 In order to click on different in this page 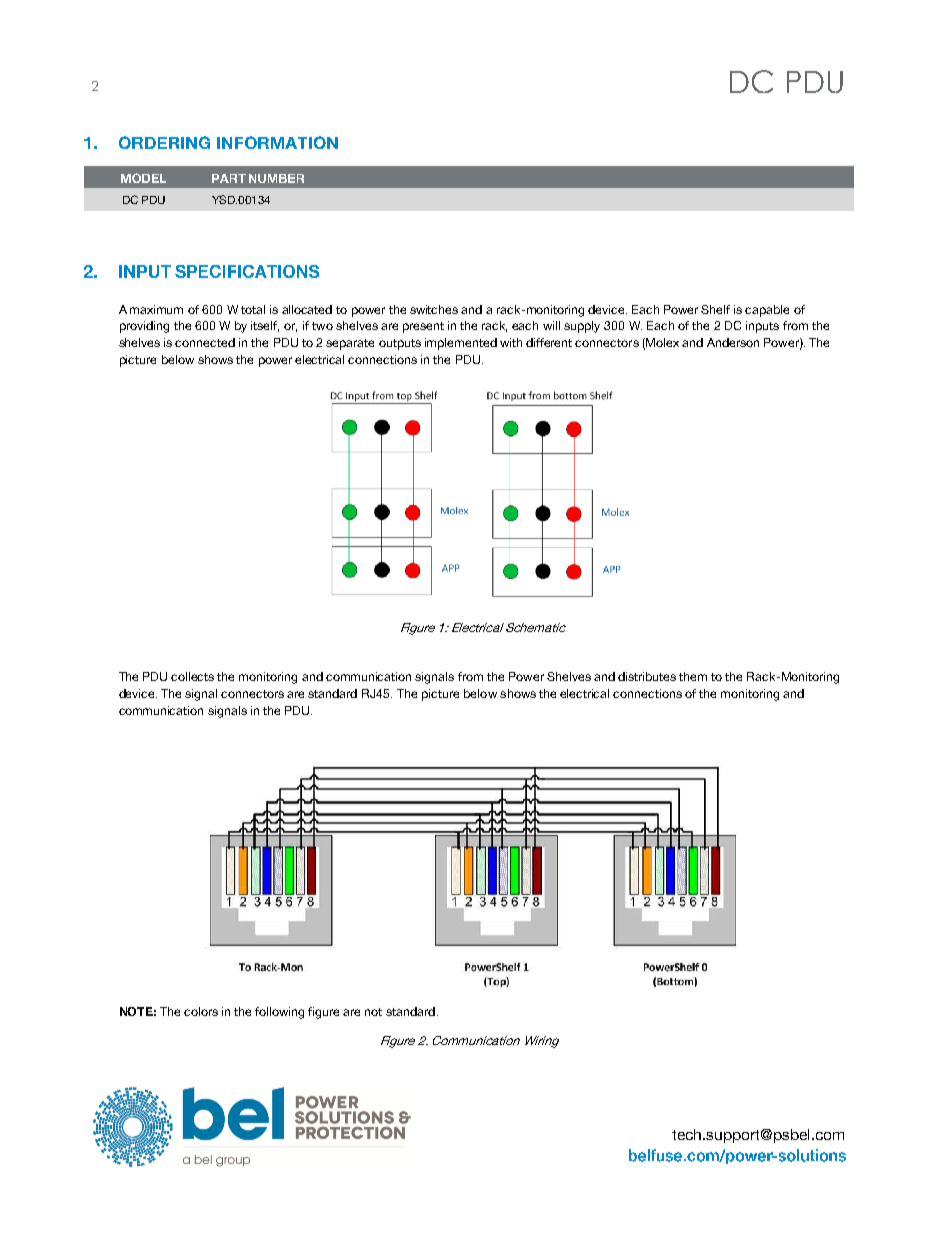, I will do `click(549, 342)`.
